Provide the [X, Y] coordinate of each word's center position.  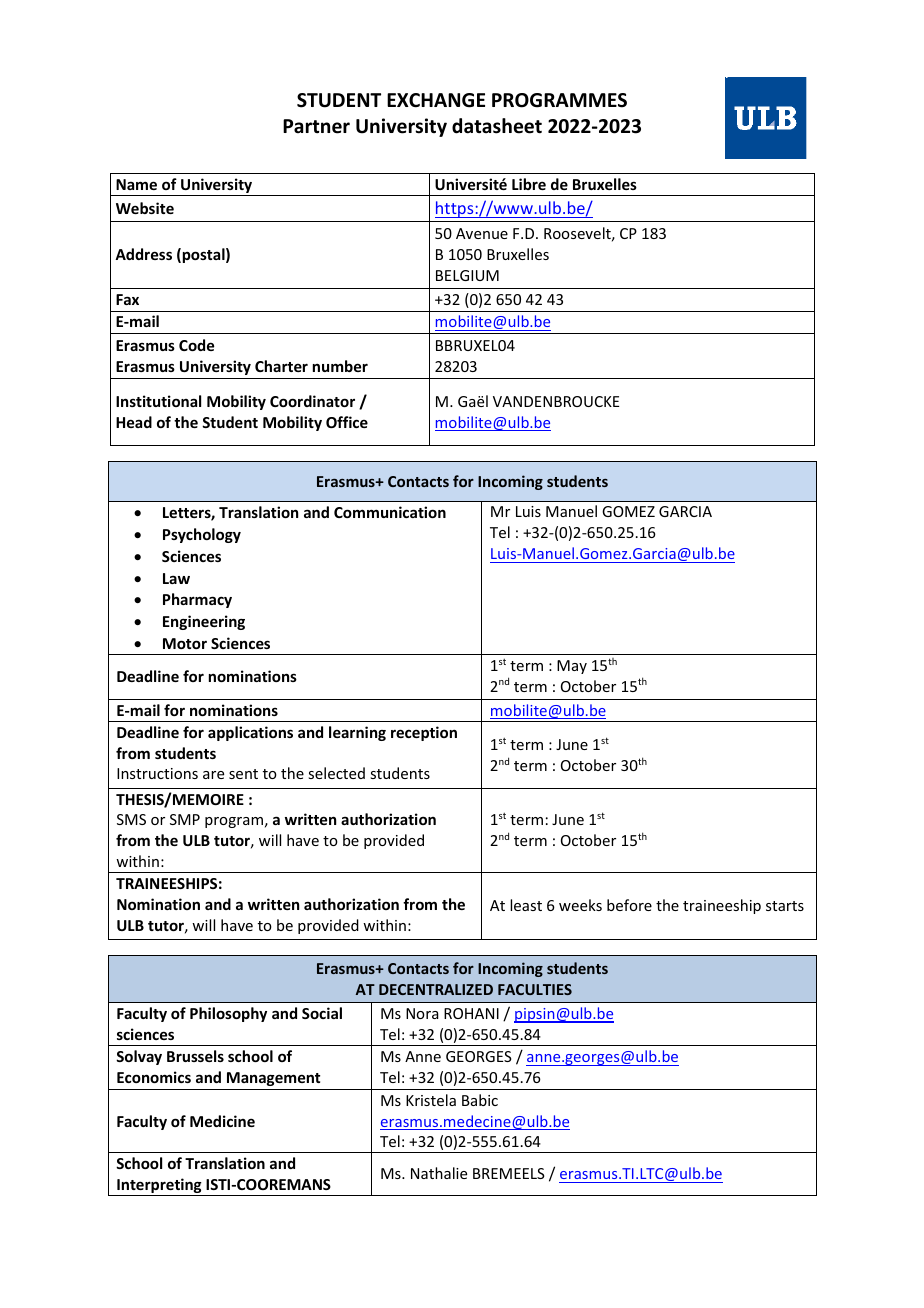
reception [424, 733]
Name [136, 184]
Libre [529, 184]
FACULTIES [535, 989]
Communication [390, 512]
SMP [185, 819]
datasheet [497, 126]
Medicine [222, 1121]
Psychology [202, 535]
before [629, 905]
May [572, 667]
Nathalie [439, 1173]
